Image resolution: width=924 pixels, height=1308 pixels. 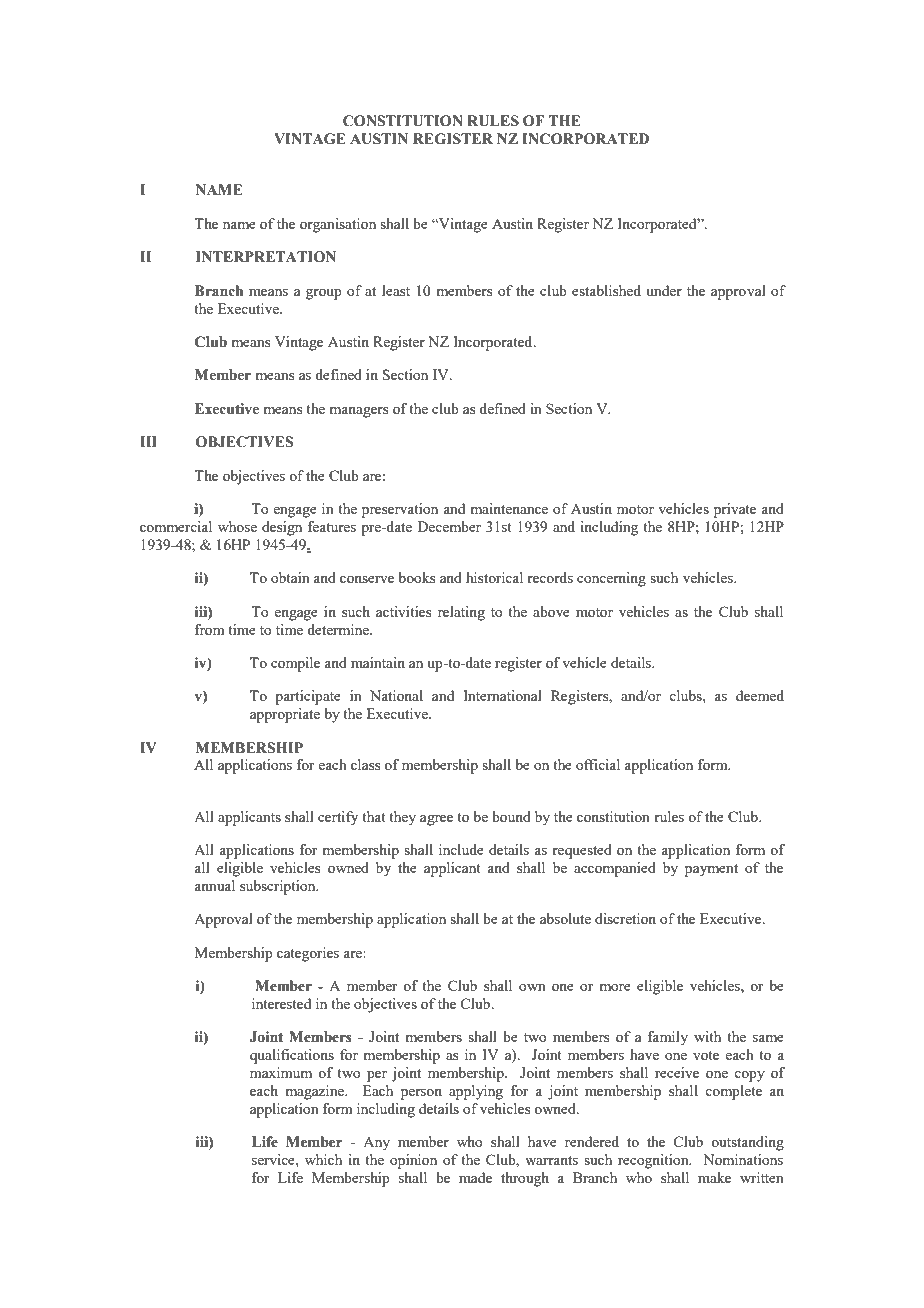 I want to click on payment, so click(x=711, y=870).
